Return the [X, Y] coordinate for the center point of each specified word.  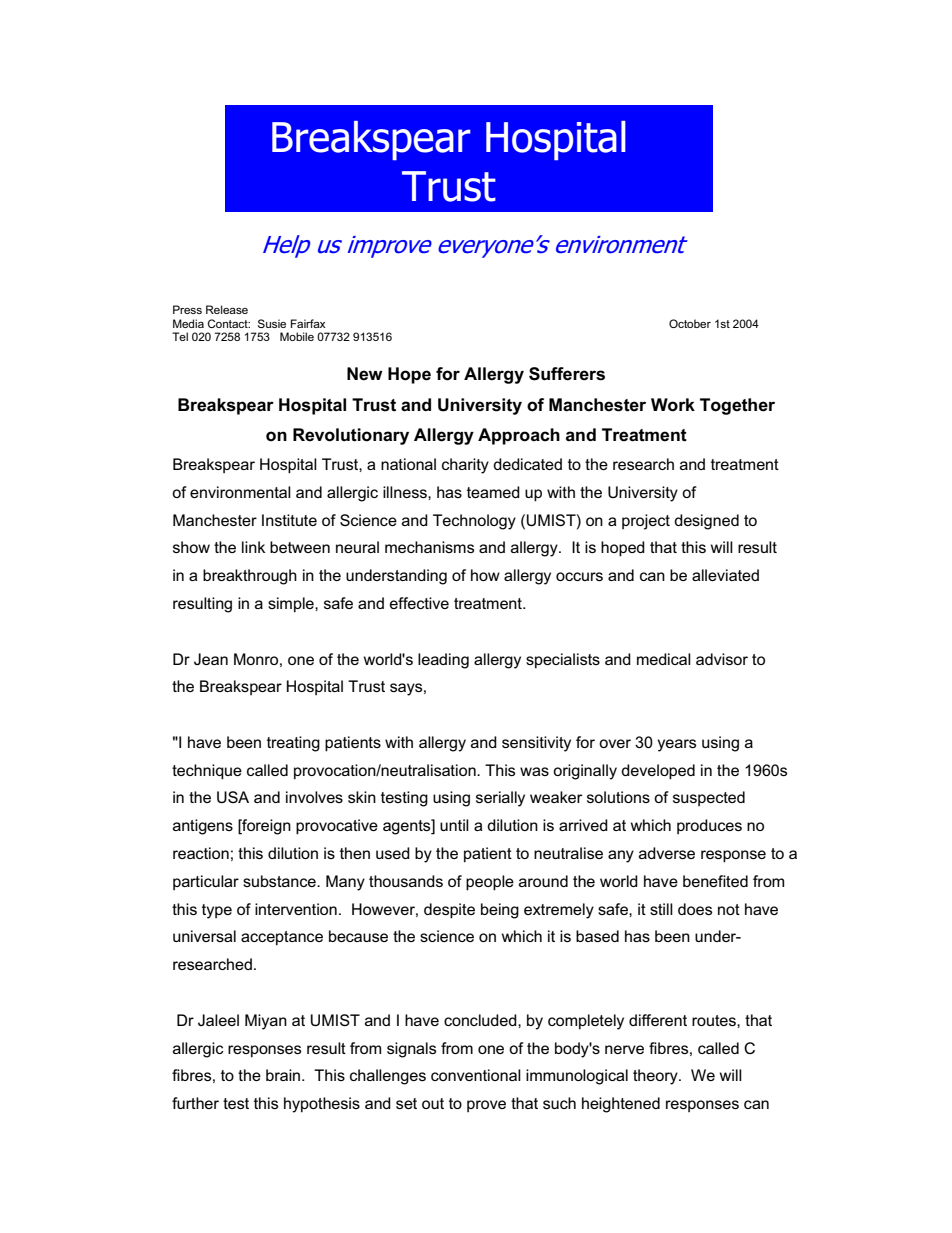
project [646, 522]
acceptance [282, 938]
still [661, 909]
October [690, 323]
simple [292, 605]
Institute [289, 520]
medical [664, 659]
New [365, 374]
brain [284, 1075]
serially [500, 799]
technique [207, 772]
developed [658, 772]
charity [465, 466]
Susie [272, 323]
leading [443, 661]
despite [449, 911]
